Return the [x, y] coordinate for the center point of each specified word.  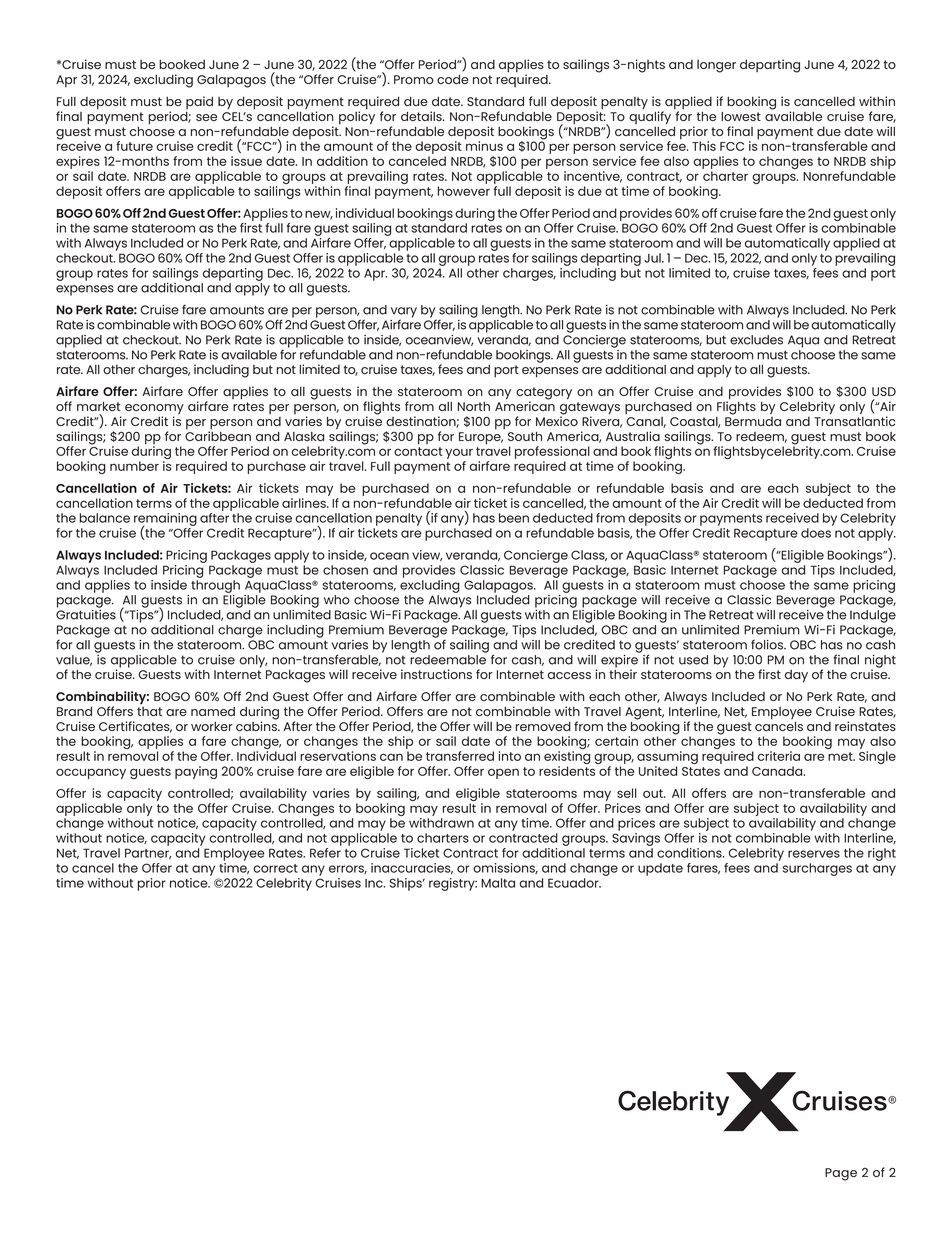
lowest [741, 116]
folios [768, 644]
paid [199, 104]
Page [841, 1174]
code [452, 79]
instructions [436, 674]
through [215, 586]
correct [275, 868]
